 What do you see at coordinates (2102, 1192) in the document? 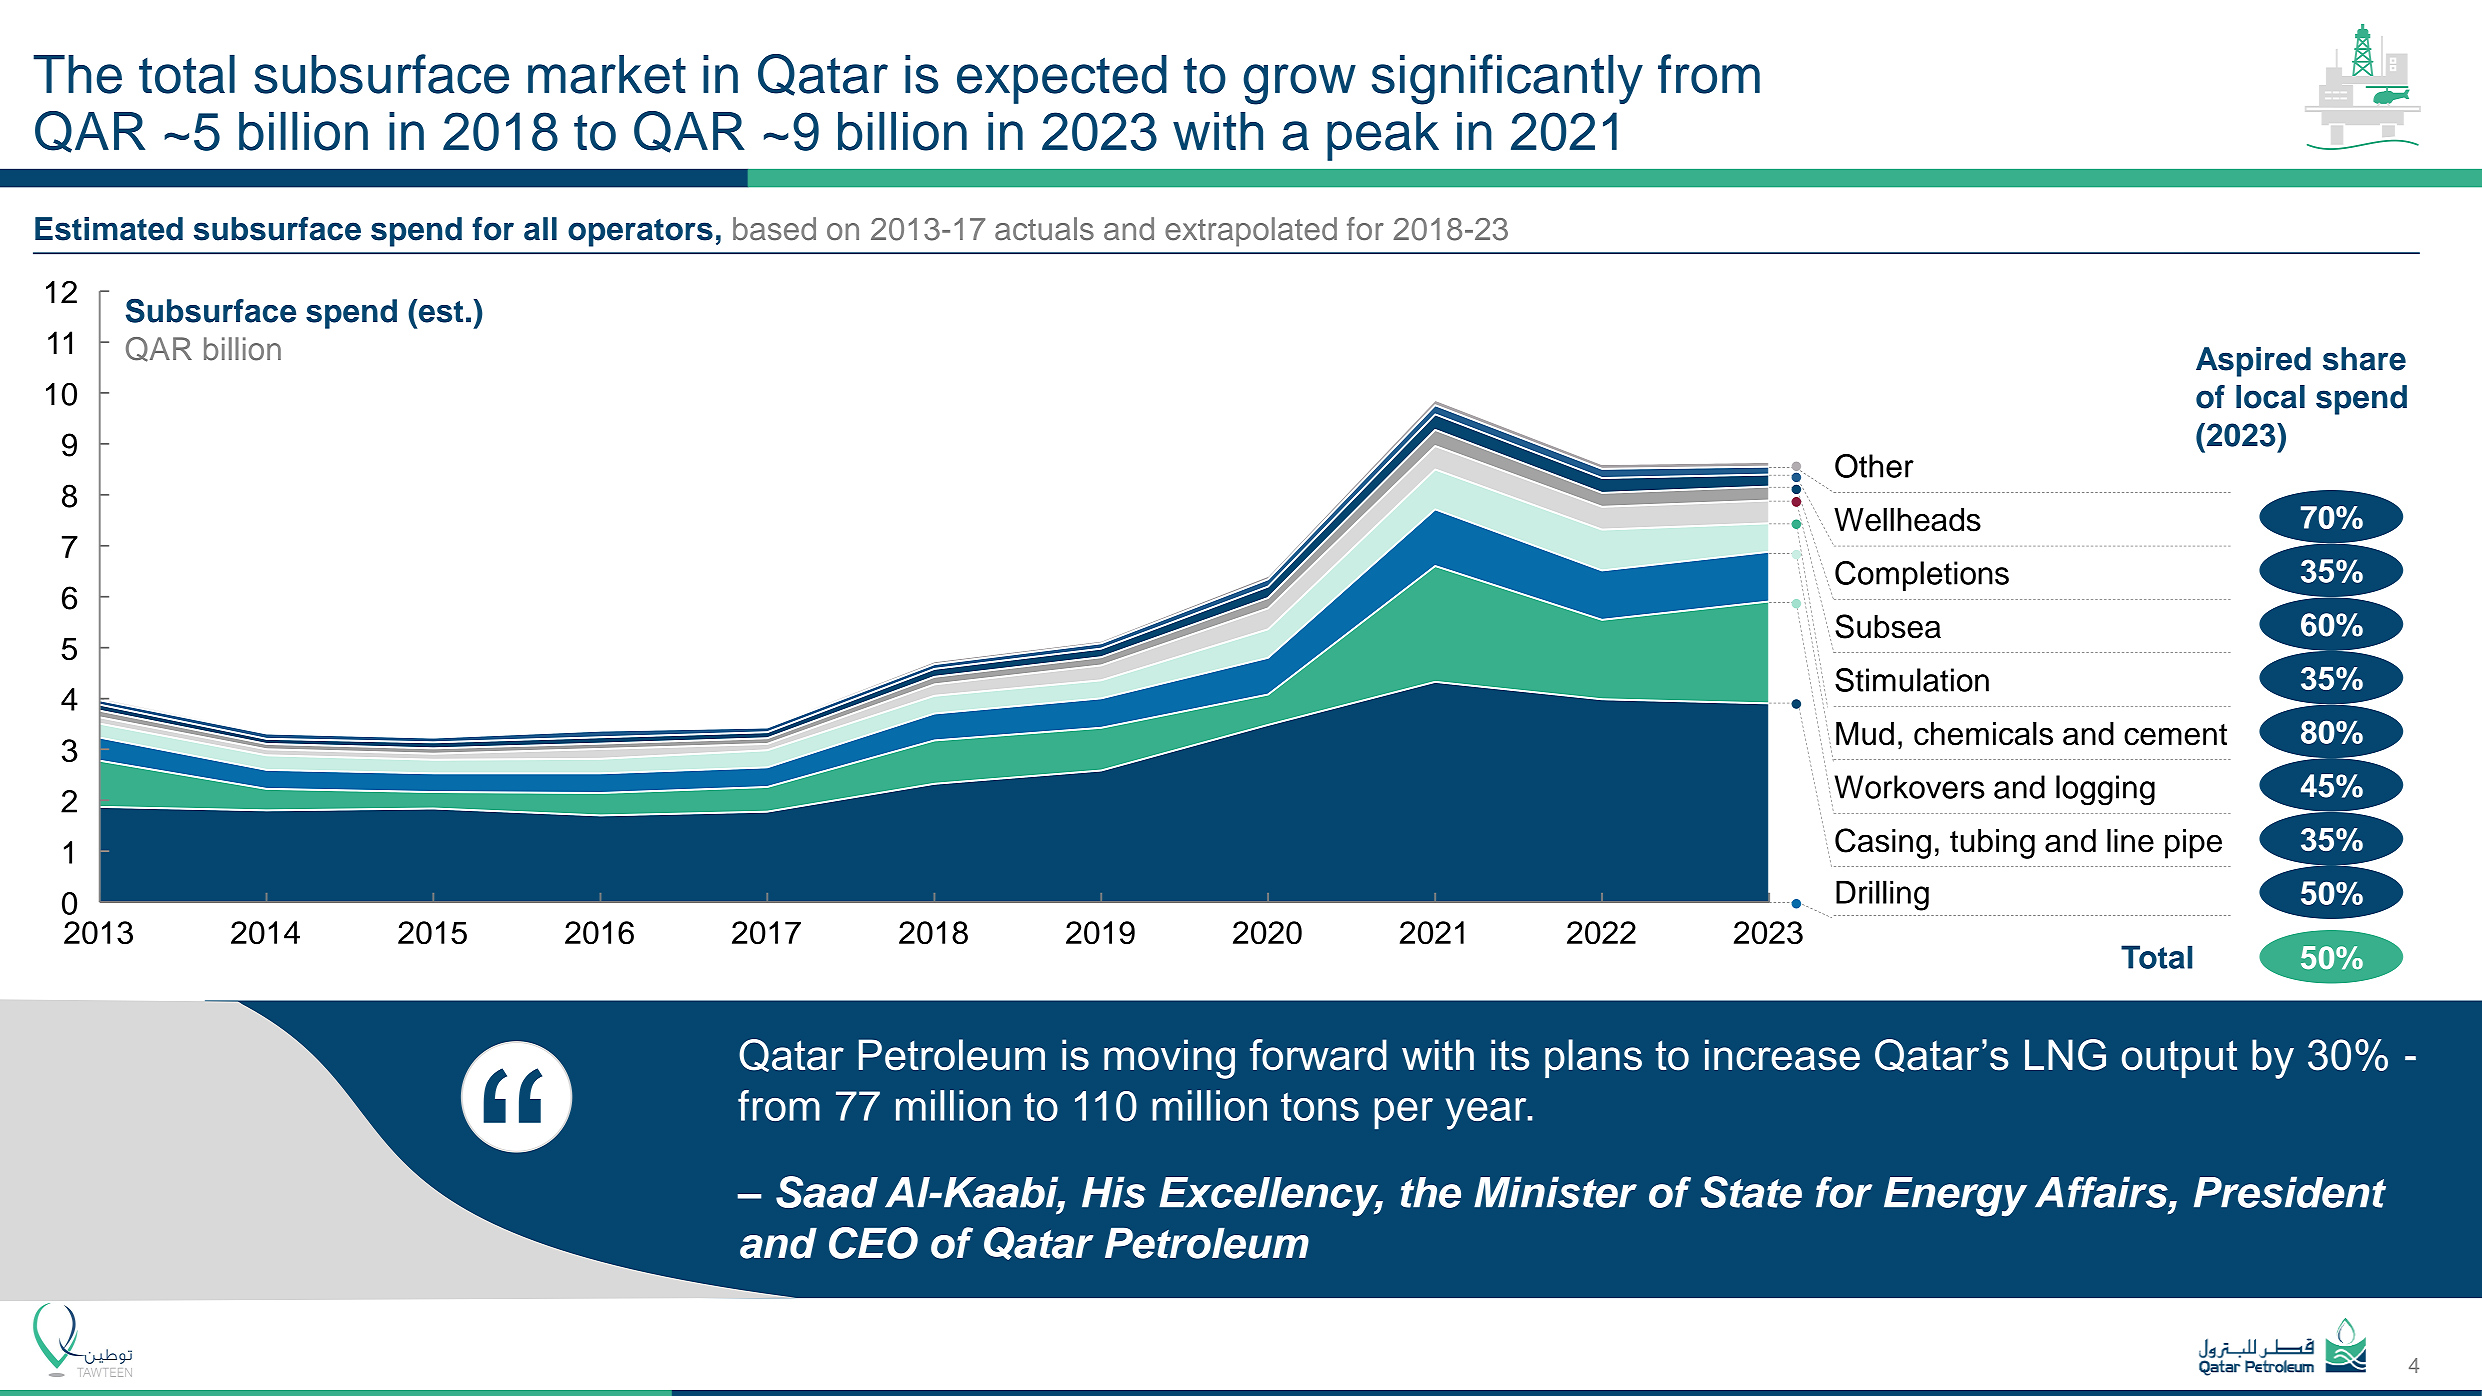
I see `Affairs` at bounding box center [2102, 1192].
